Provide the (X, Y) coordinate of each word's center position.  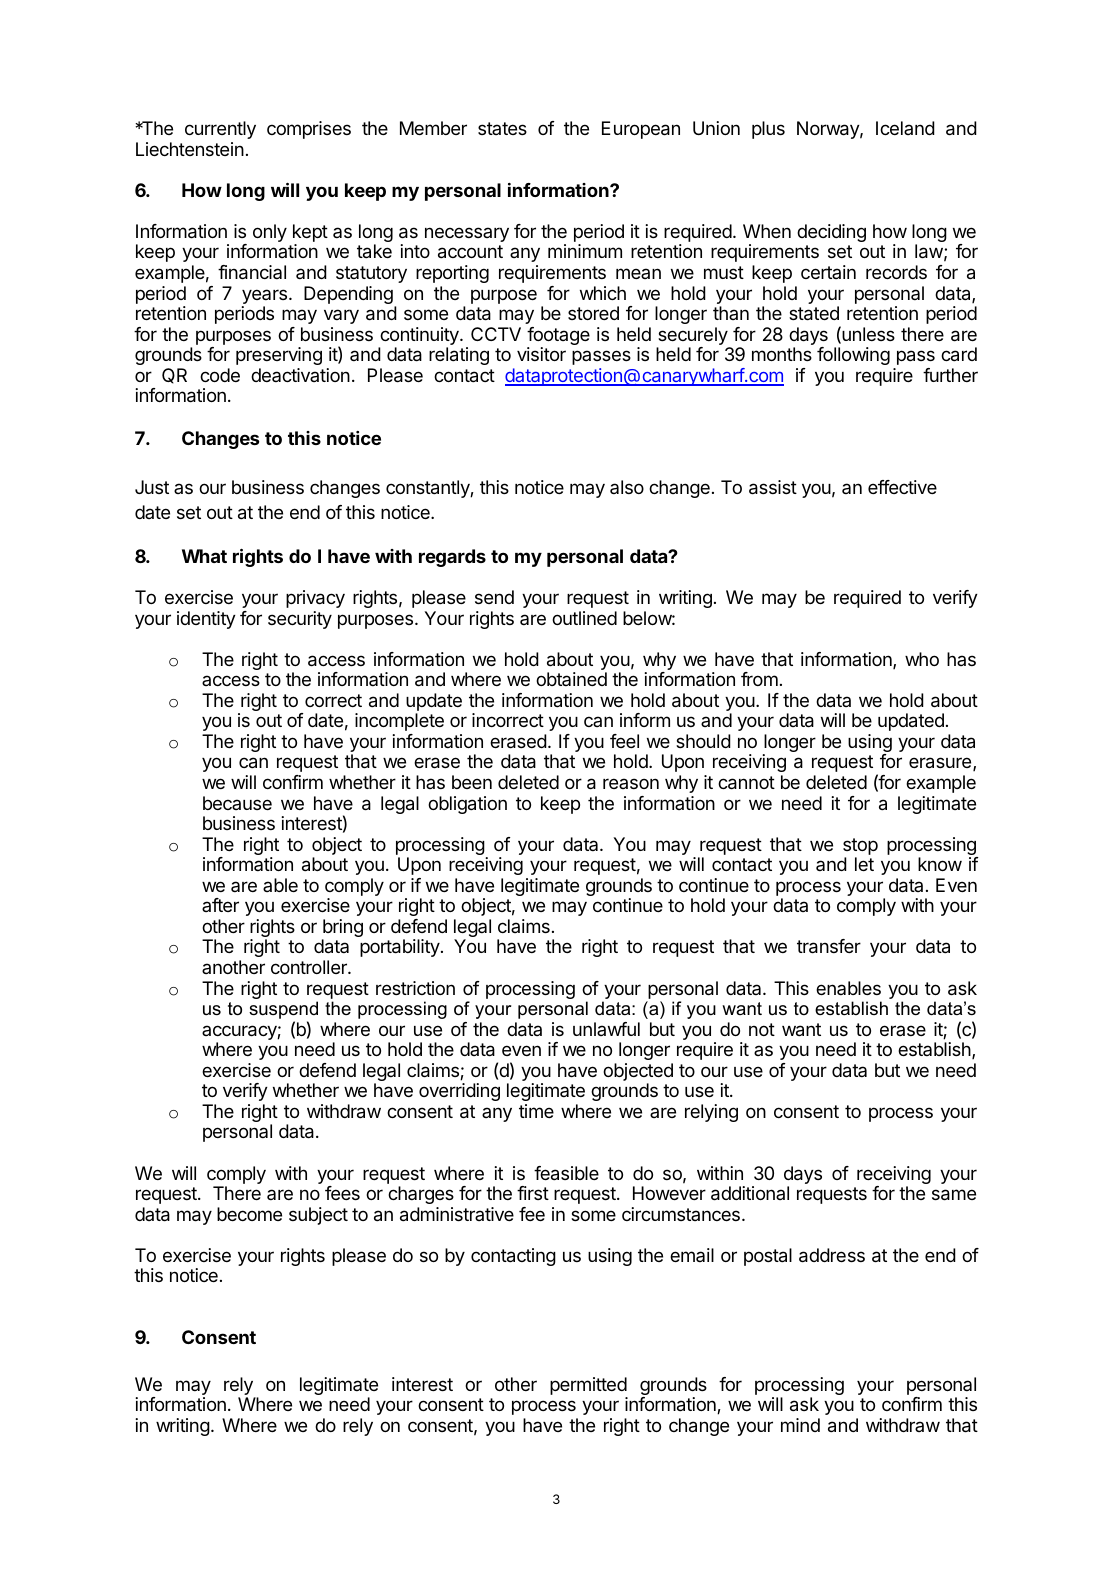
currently (220, 130)
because (237, 803)
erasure (941, 764)
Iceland (905, 128)
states (502, 128)
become (249, 1214)
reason (631, 783)
